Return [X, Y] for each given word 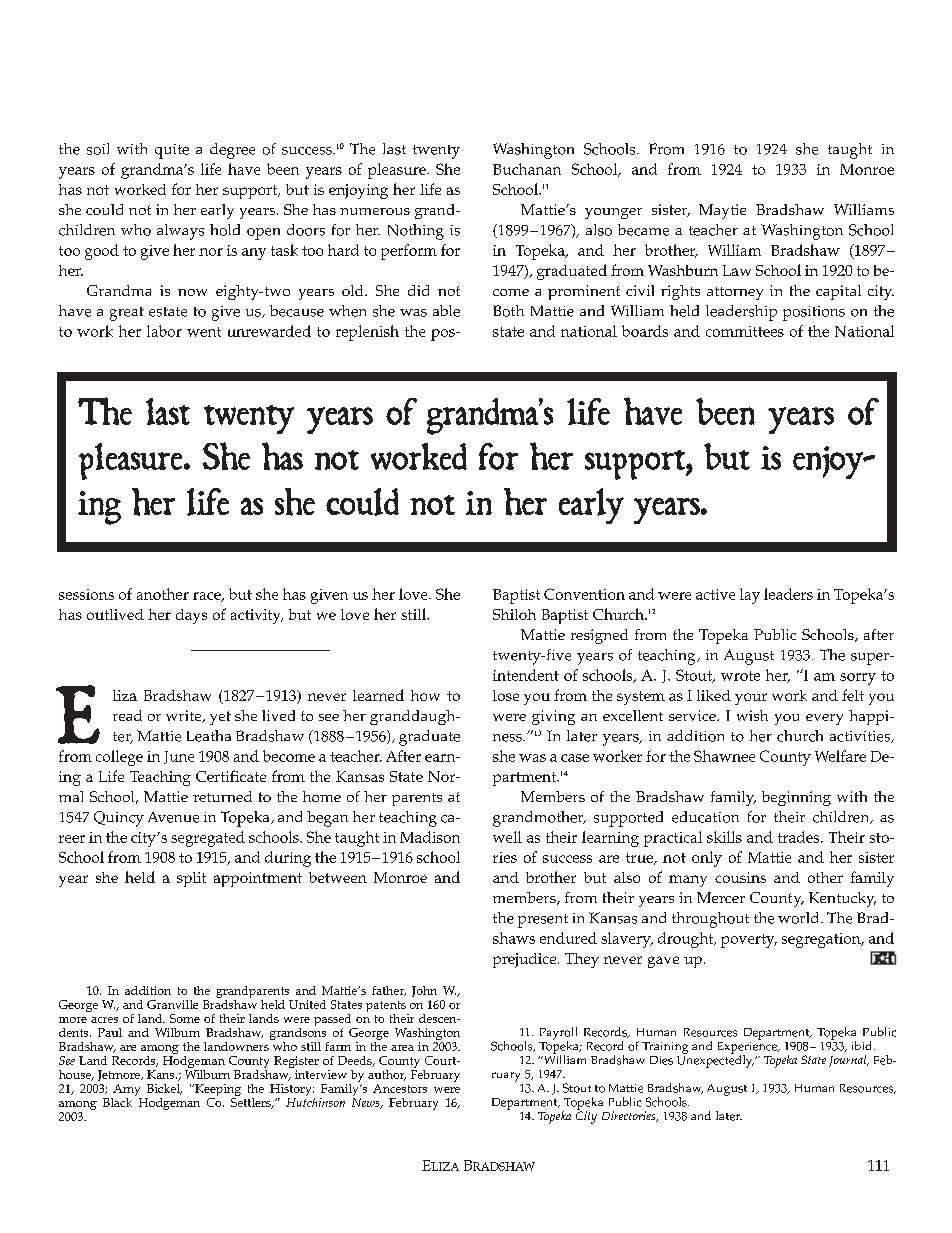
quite [172, 151]
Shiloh [514, 614]
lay [750, 596]
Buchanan [527, 169]
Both [508, 311]
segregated [208, 839]
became [643, 230]
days [191, 616]
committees [745, 331]
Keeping [217, 1091]
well [507, 837]
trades [800, 837]
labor [164, 331]
